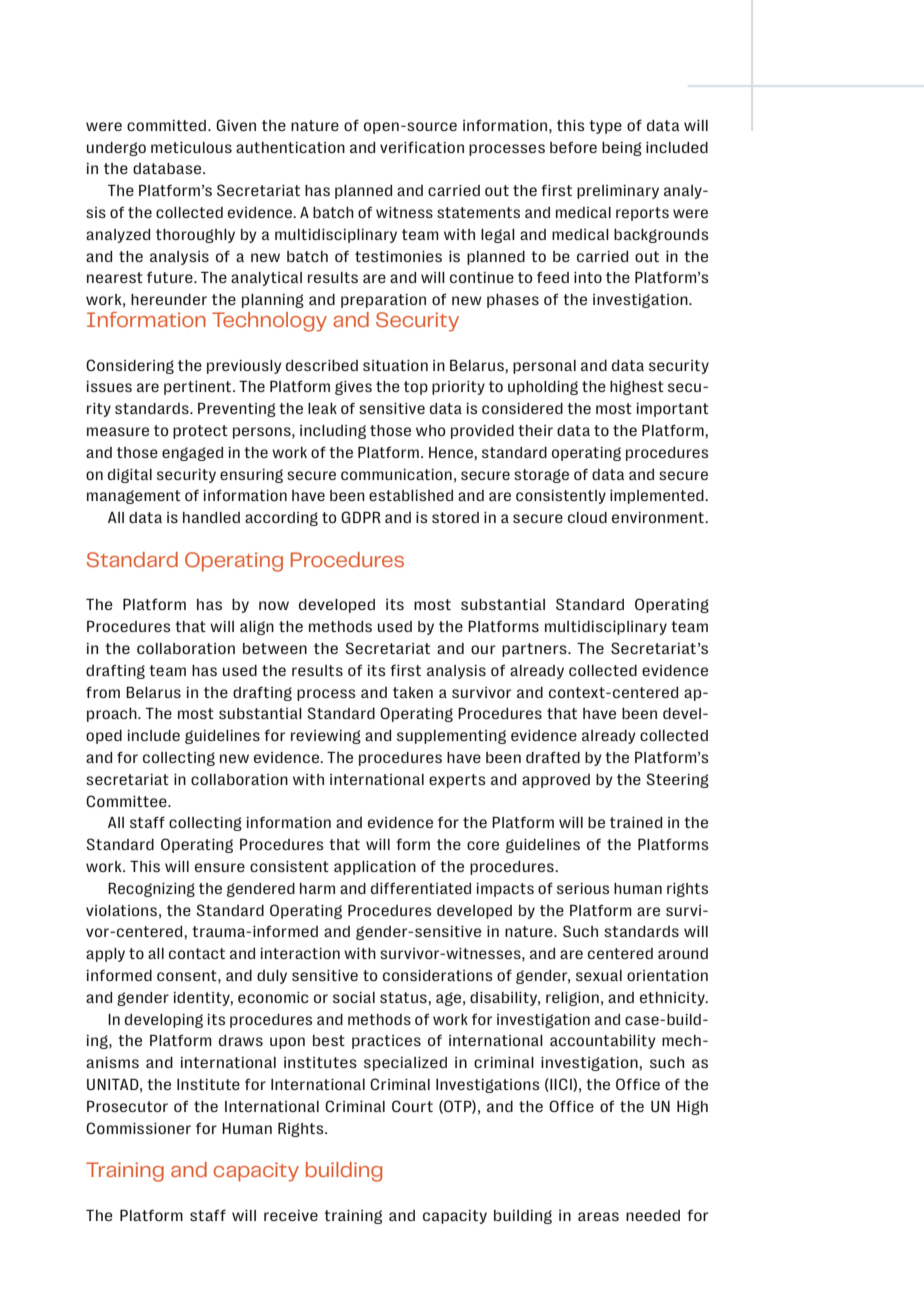 This page has width=924, height=1308. I want to click on Court, so click(412, 1106).
